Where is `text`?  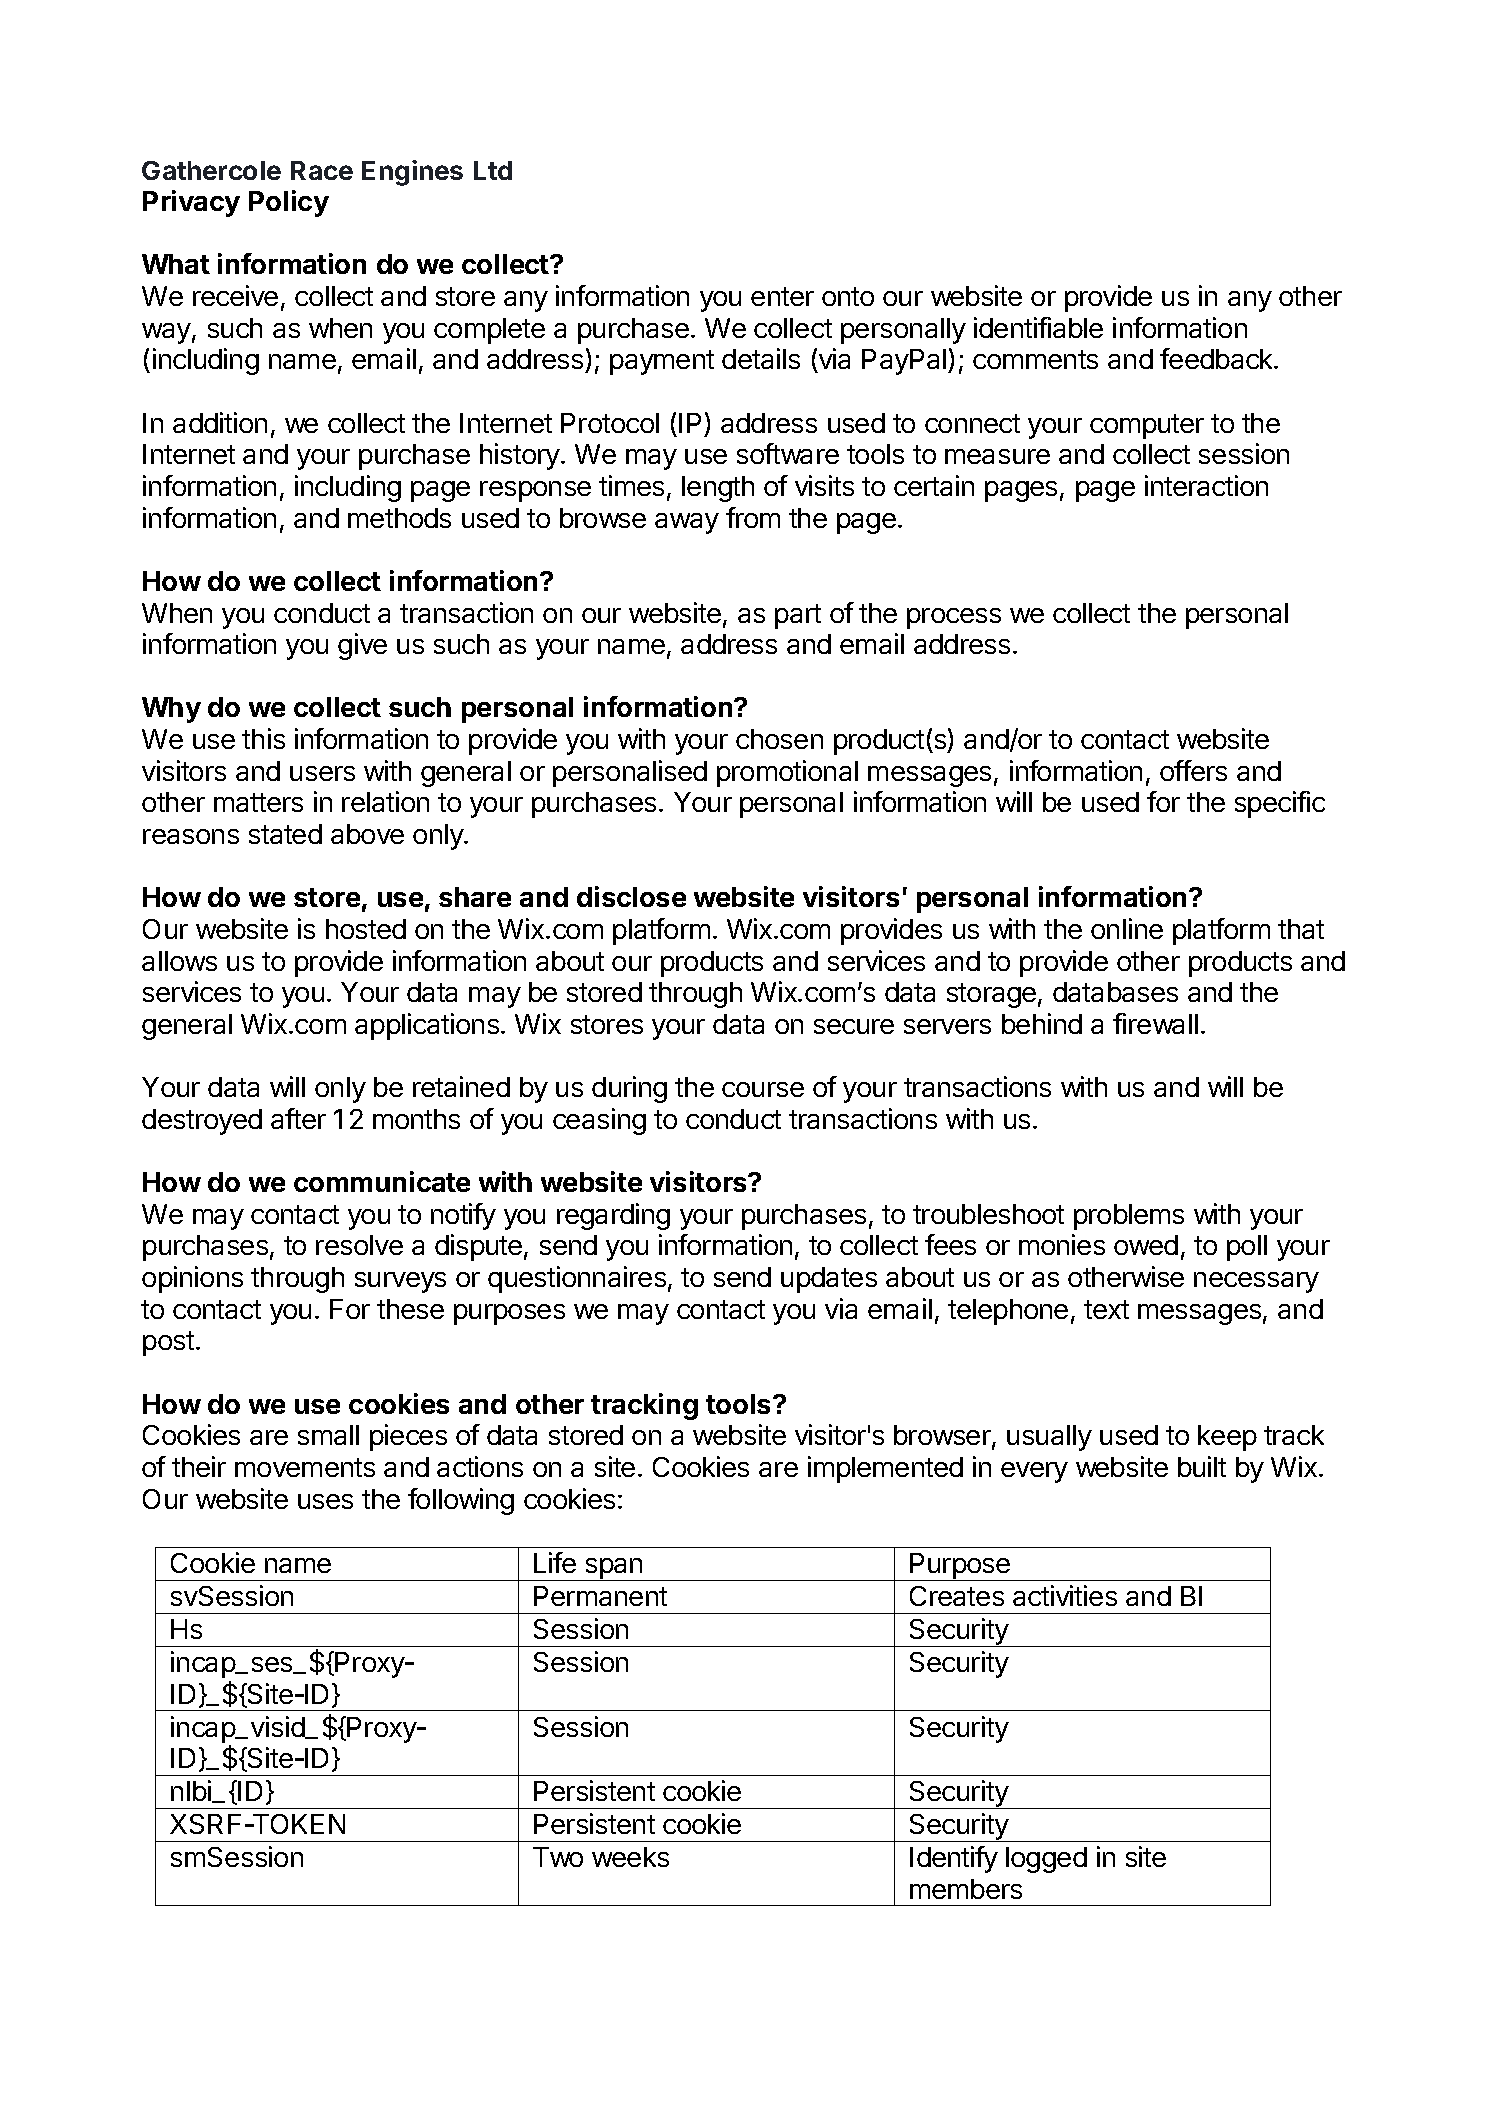 text is located at coordinates (1106, 1309).
